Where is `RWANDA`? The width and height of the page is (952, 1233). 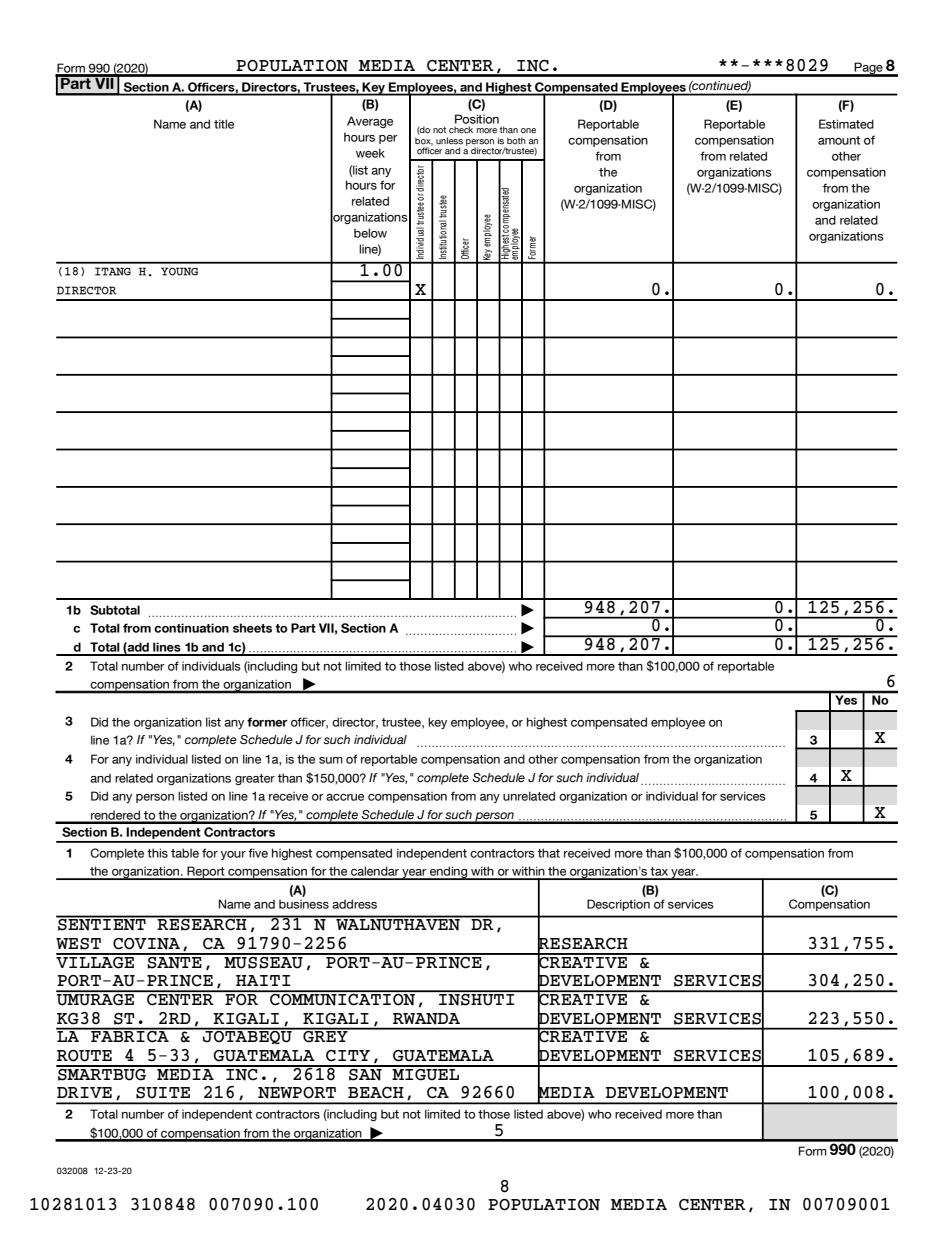 RWANDA is located at coordinates (426, 1019).
